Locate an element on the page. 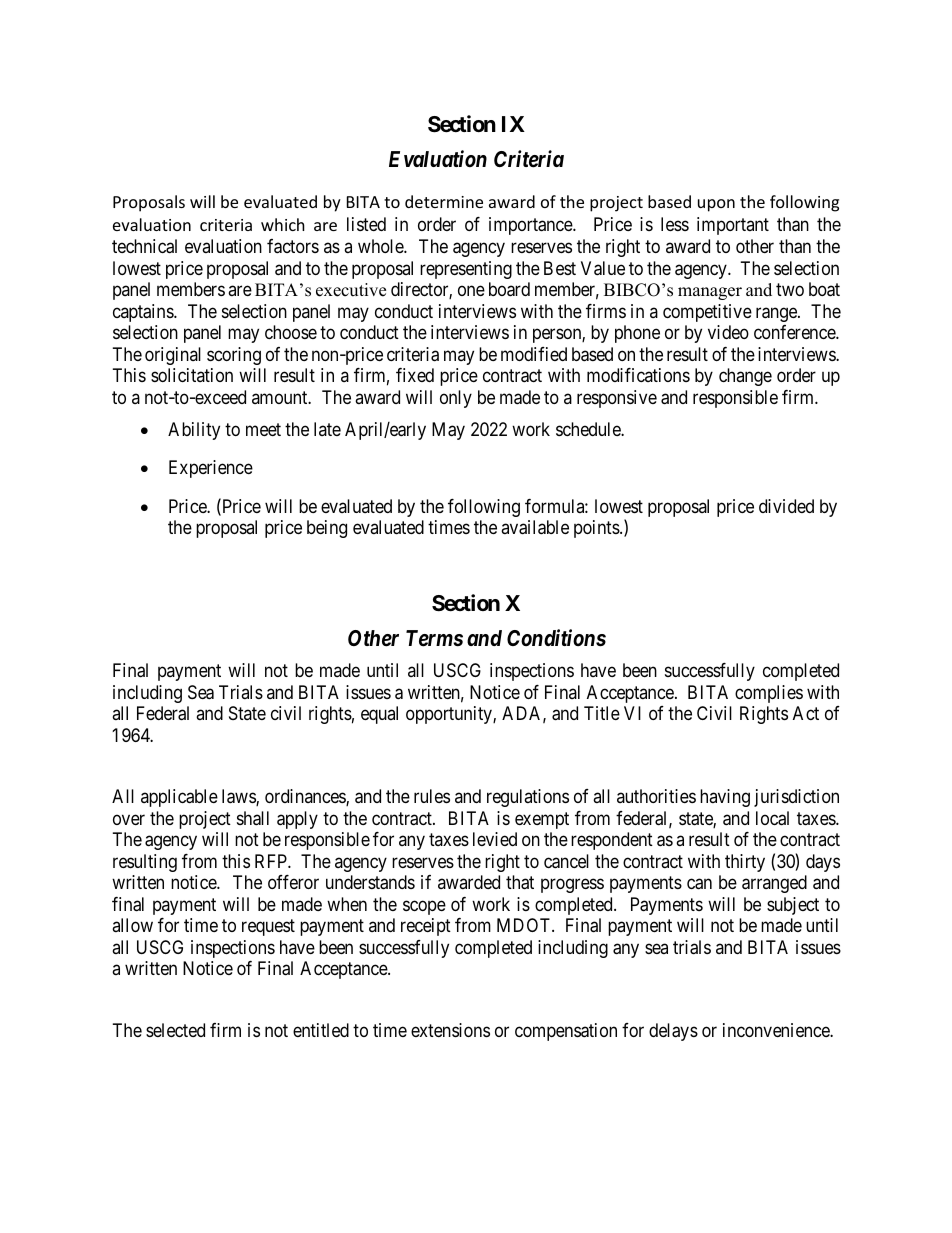  having is located at coordinates (725, 798).
